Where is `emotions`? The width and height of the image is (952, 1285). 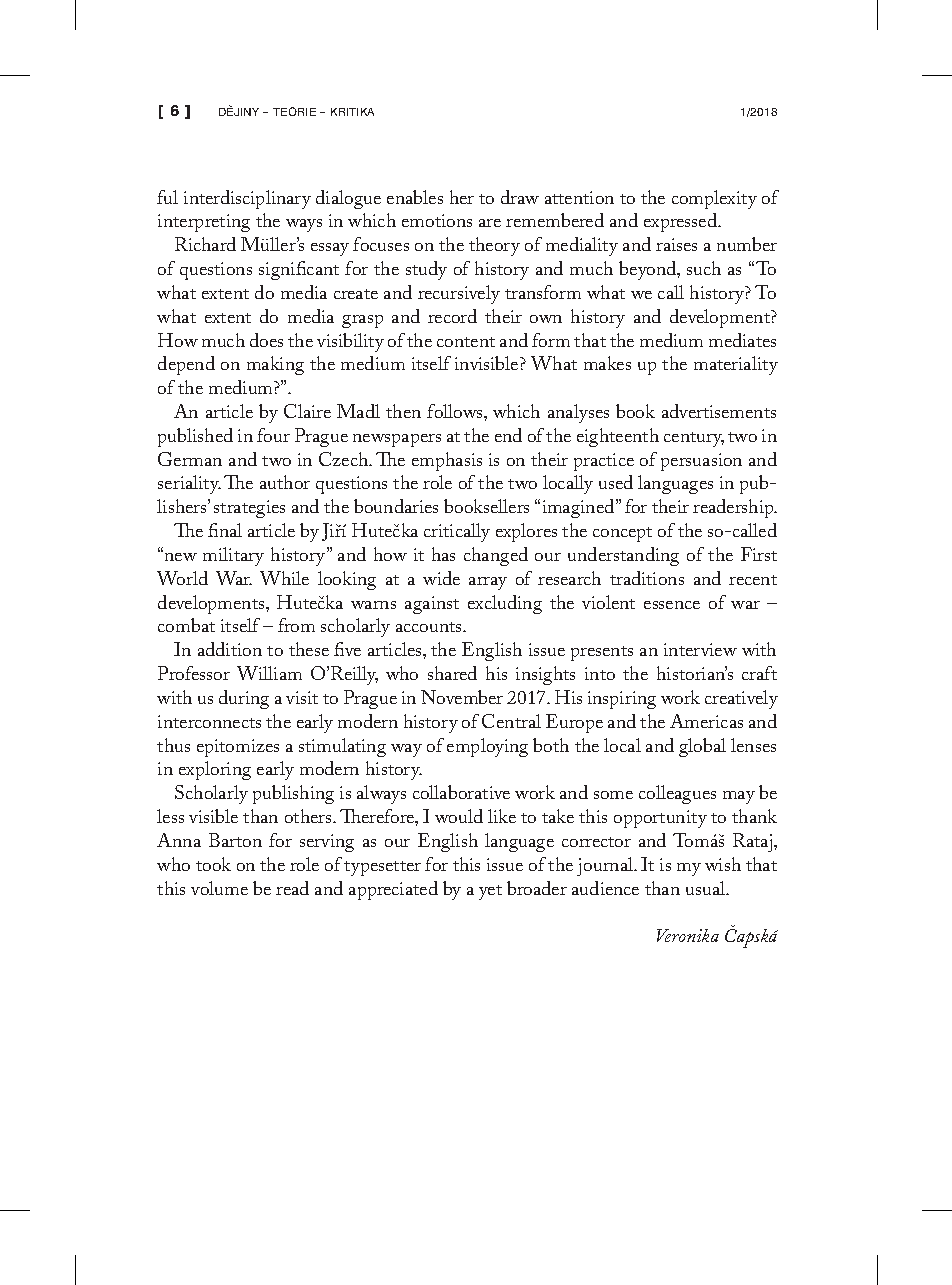
emotions is located at coordinates (437, 220).
